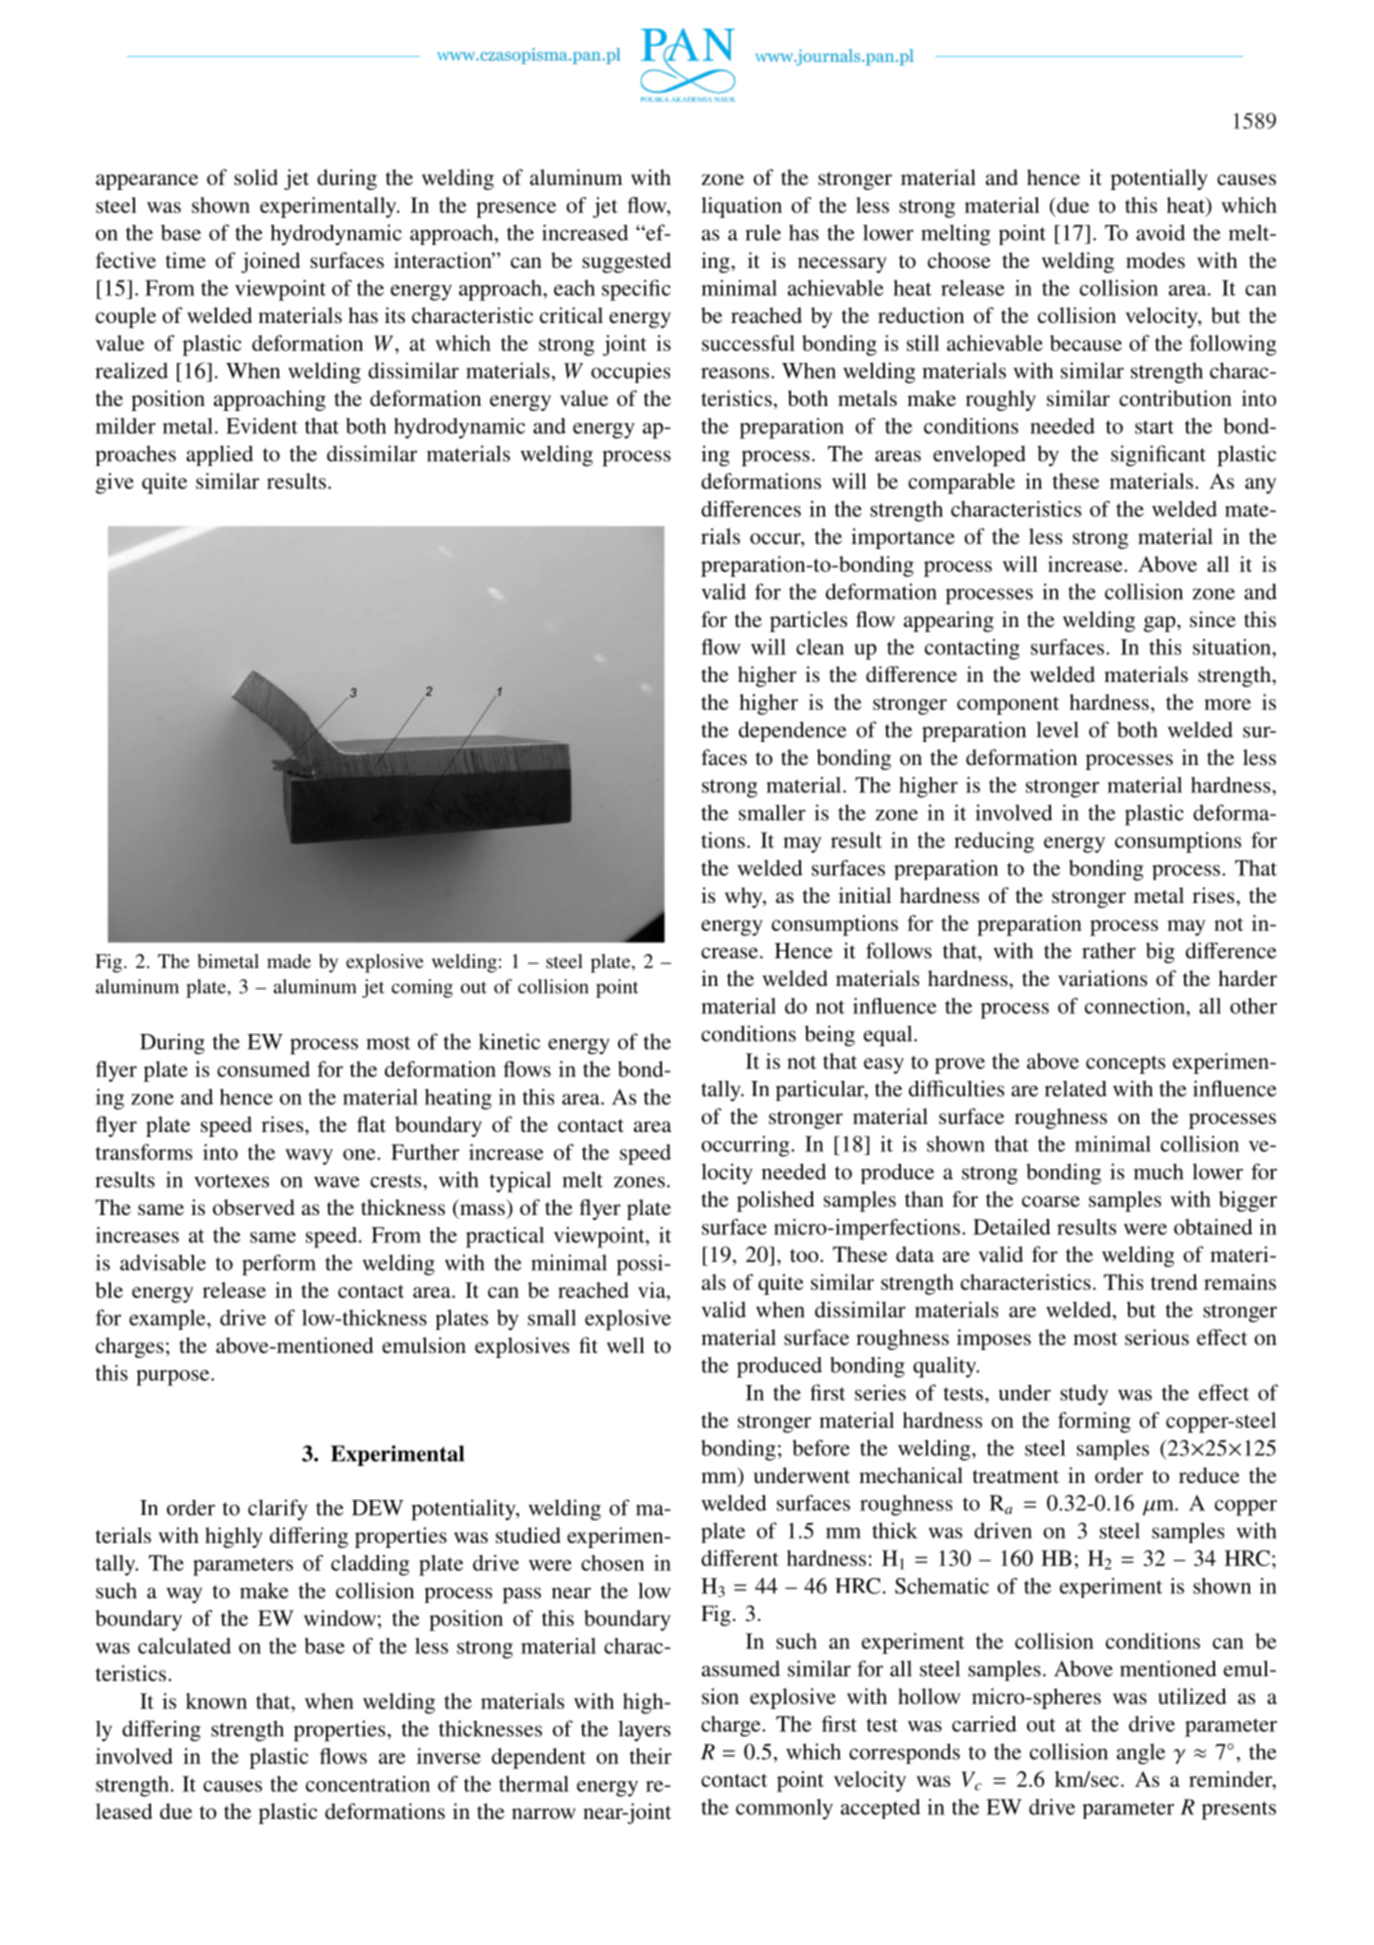  What do you see at coordinates (1158, 456) in the screenshot?
I see `significant` at bounding box center [1158, 456].
